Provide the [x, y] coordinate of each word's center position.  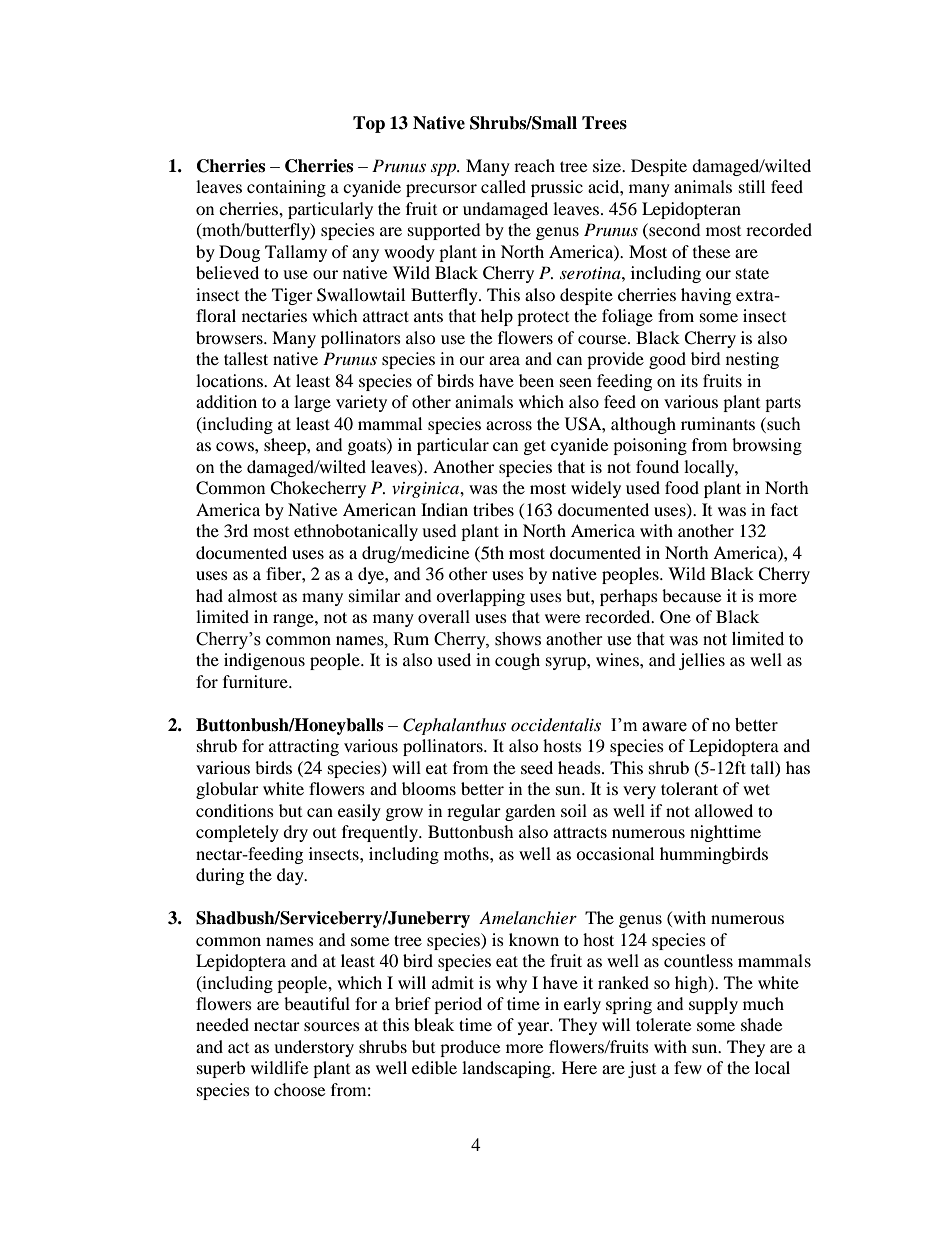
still [752, 186]
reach [534, 165]
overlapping [480, 597]
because [691, 595]
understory [314, 1048]
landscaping [507, 1069]
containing [286, 188]
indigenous [264, 661]
